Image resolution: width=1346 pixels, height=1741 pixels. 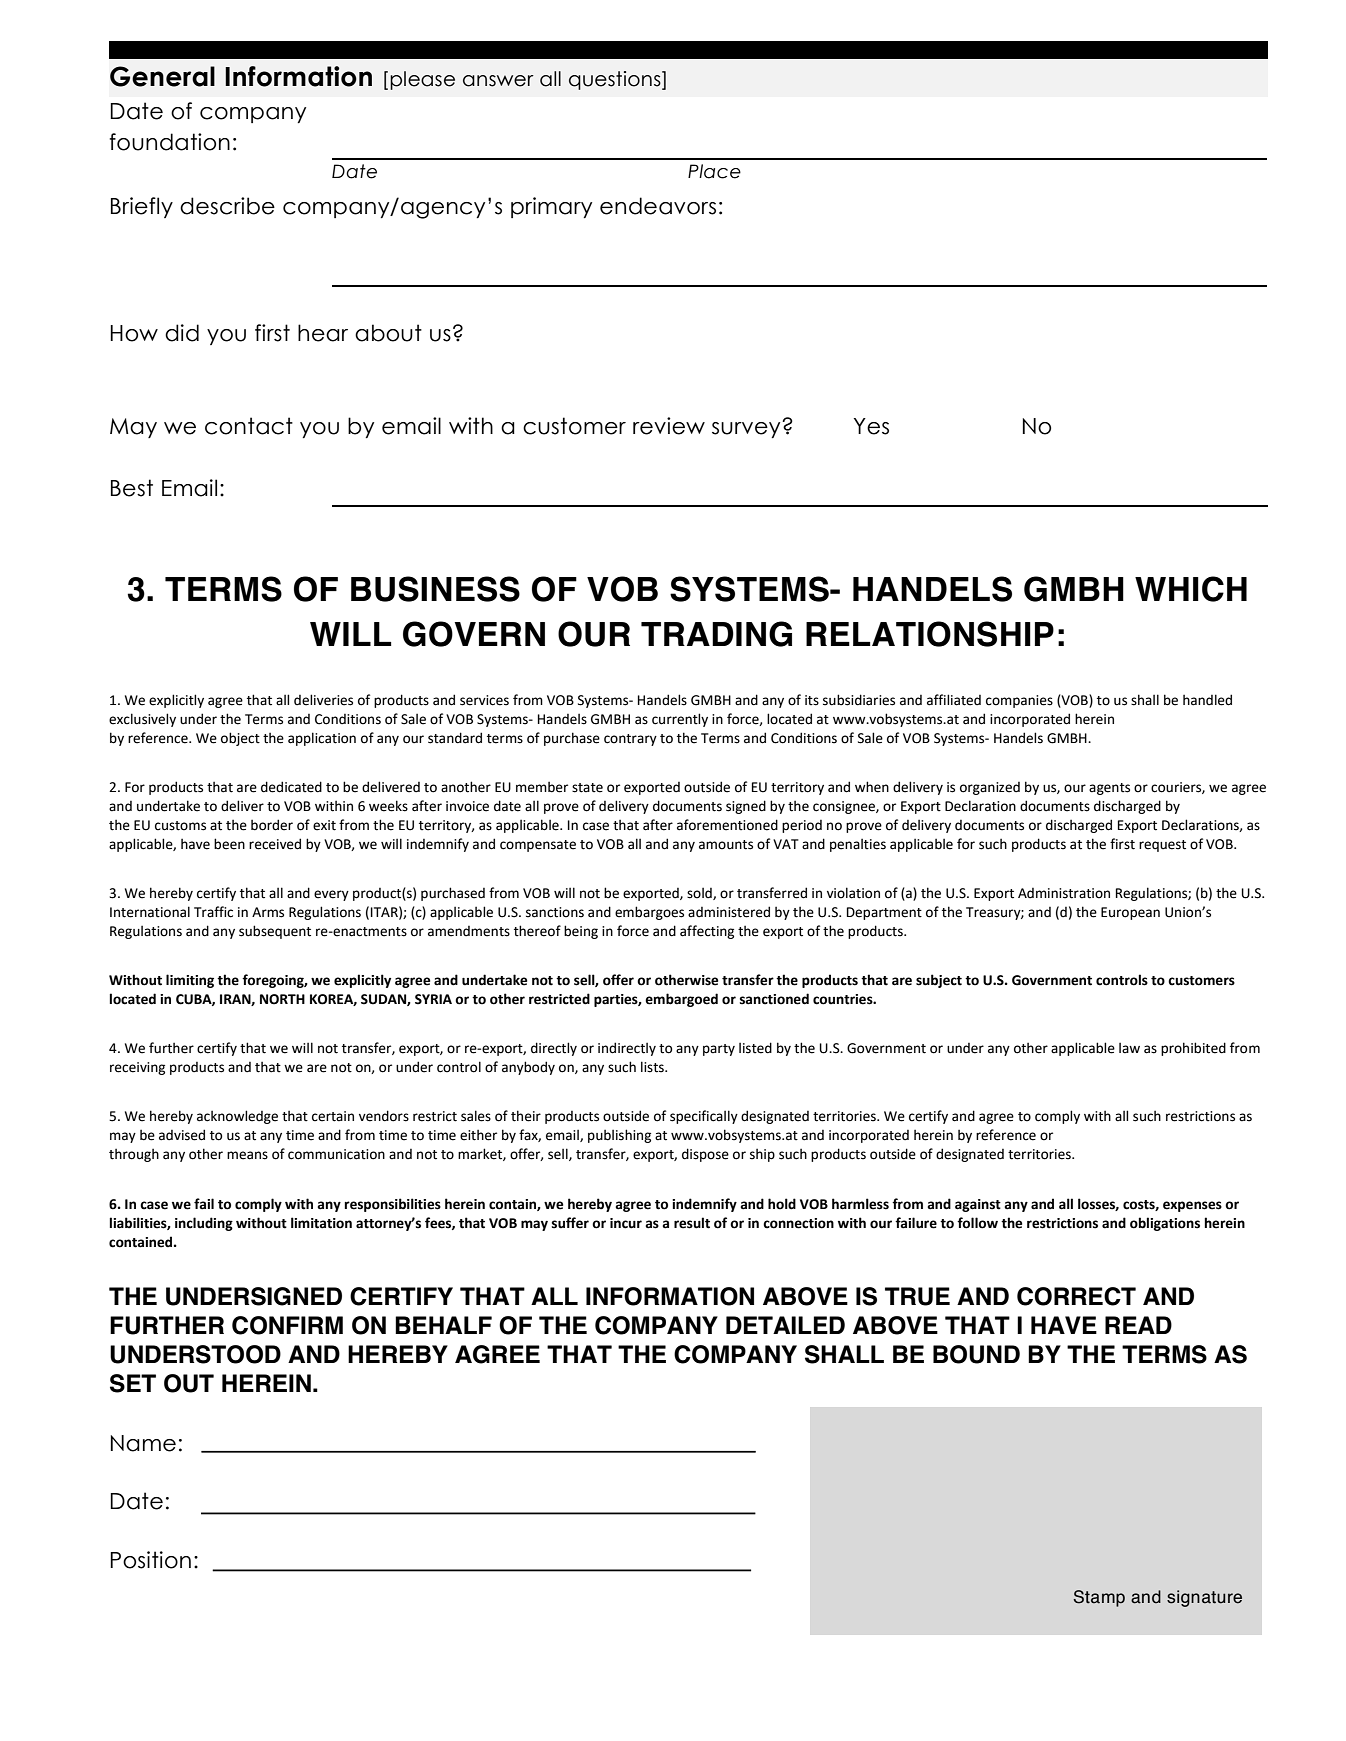 I want to click on foundation, so click(x=170, y=142).
